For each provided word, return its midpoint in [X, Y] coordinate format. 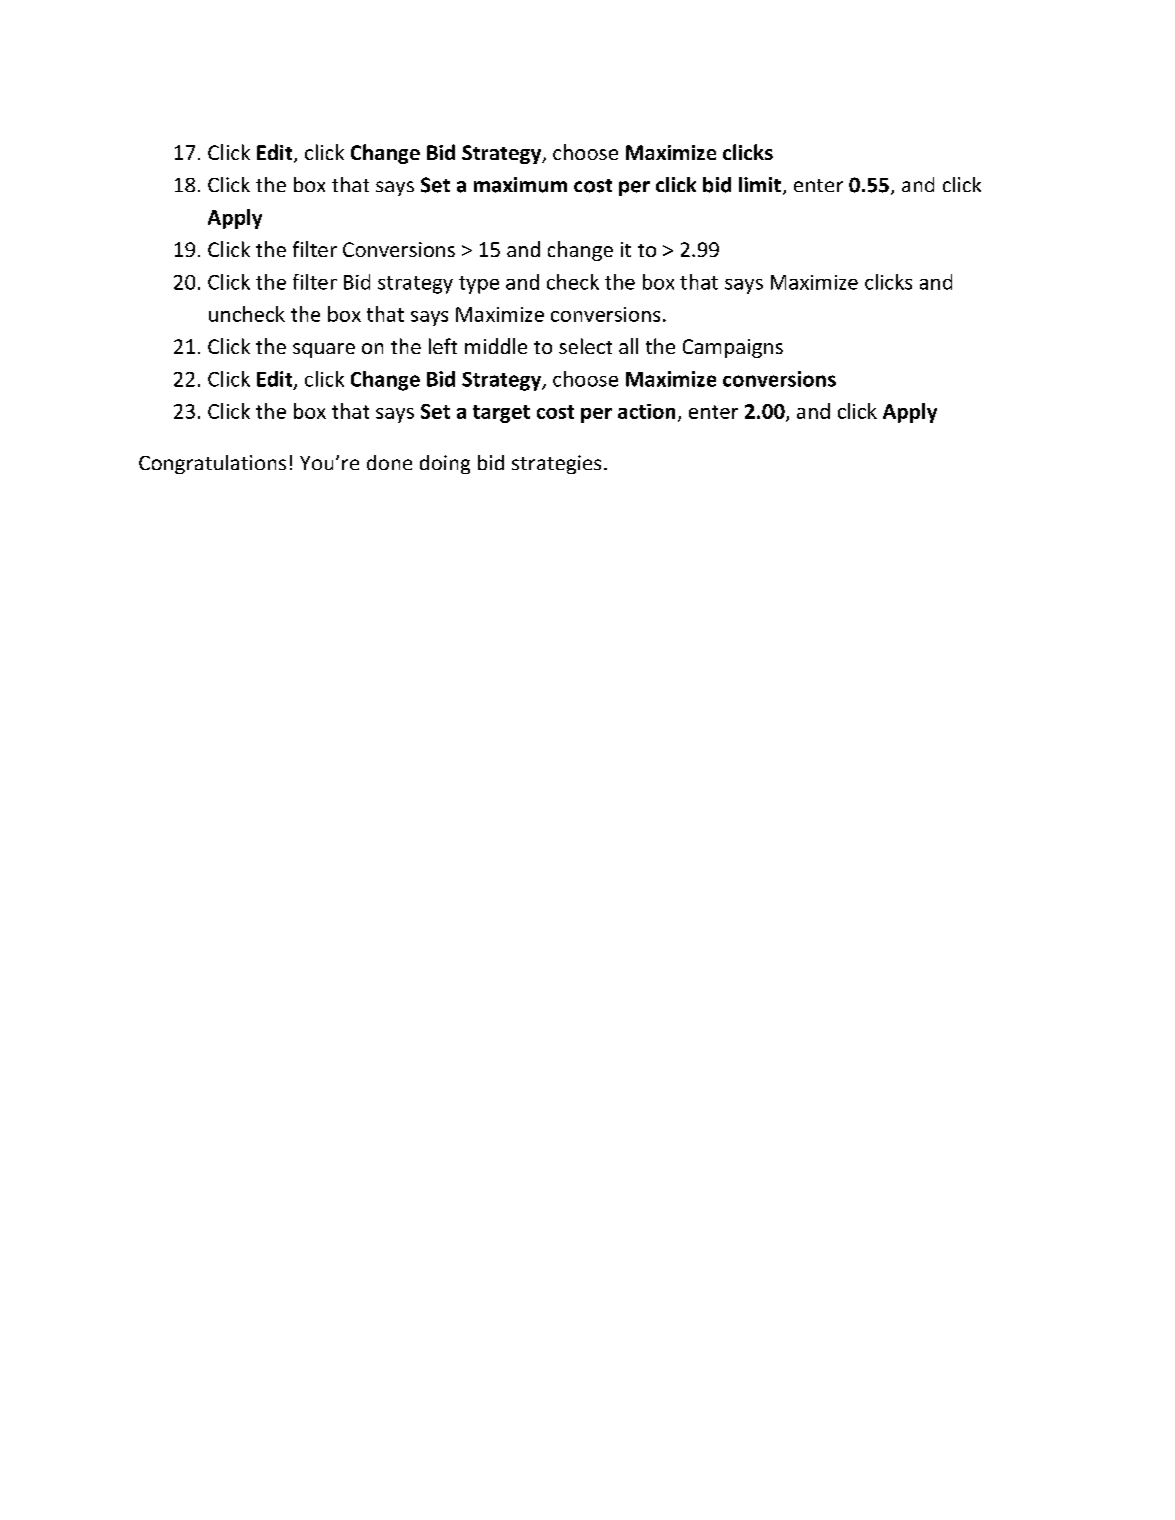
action [646, 411]
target [501, 414]
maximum [520, 185]
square [324, 350]
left [443, 346]
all [628, 346]
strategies [556, 464]
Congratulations [212, 464]
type [479, 285]
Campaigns [733, 348]
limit [760, 184]
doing [445, 464]
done [389, 462]
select [585, 346]
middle [496, 346]
